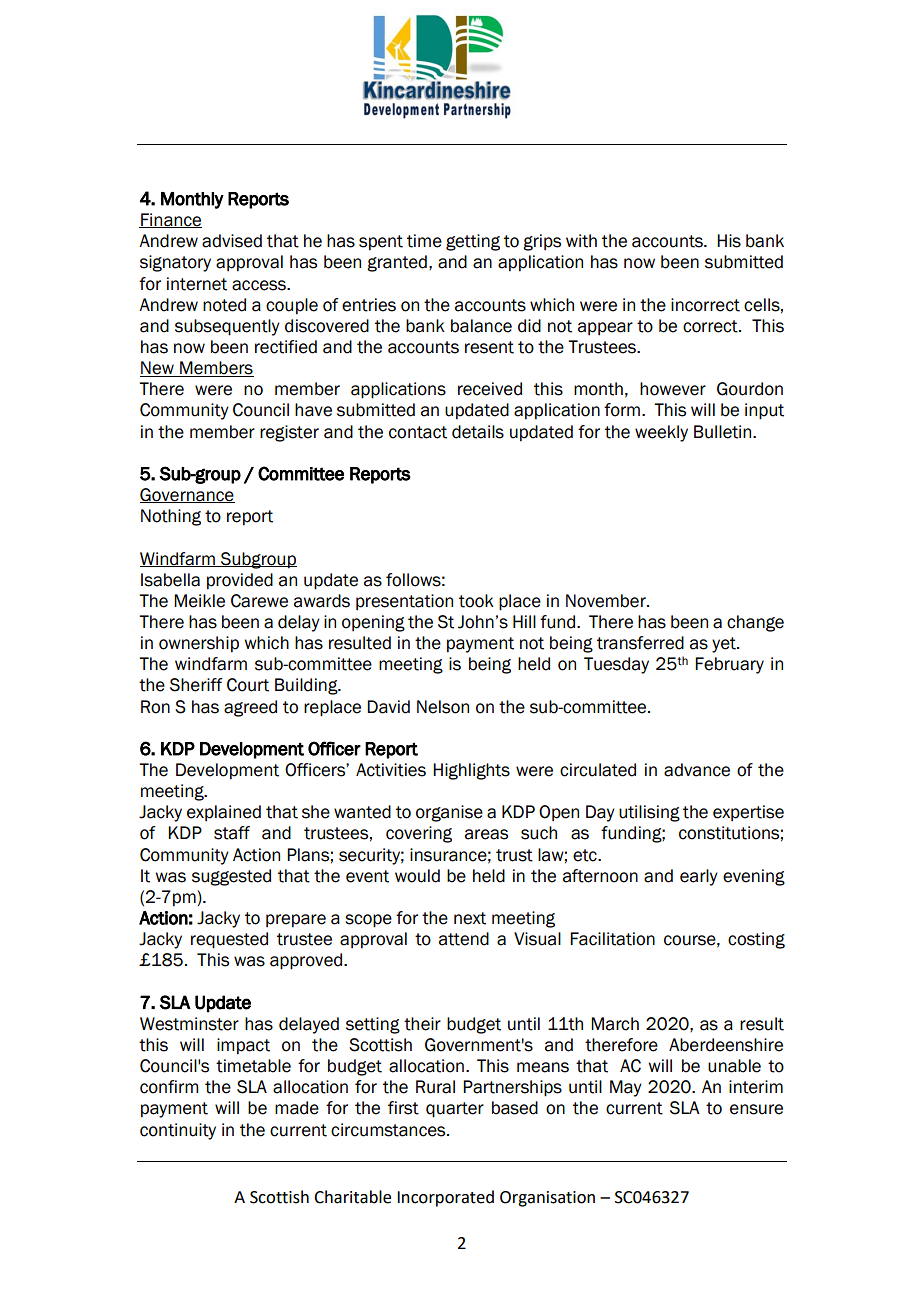  I want to click on Governance, so click(187, 495).
